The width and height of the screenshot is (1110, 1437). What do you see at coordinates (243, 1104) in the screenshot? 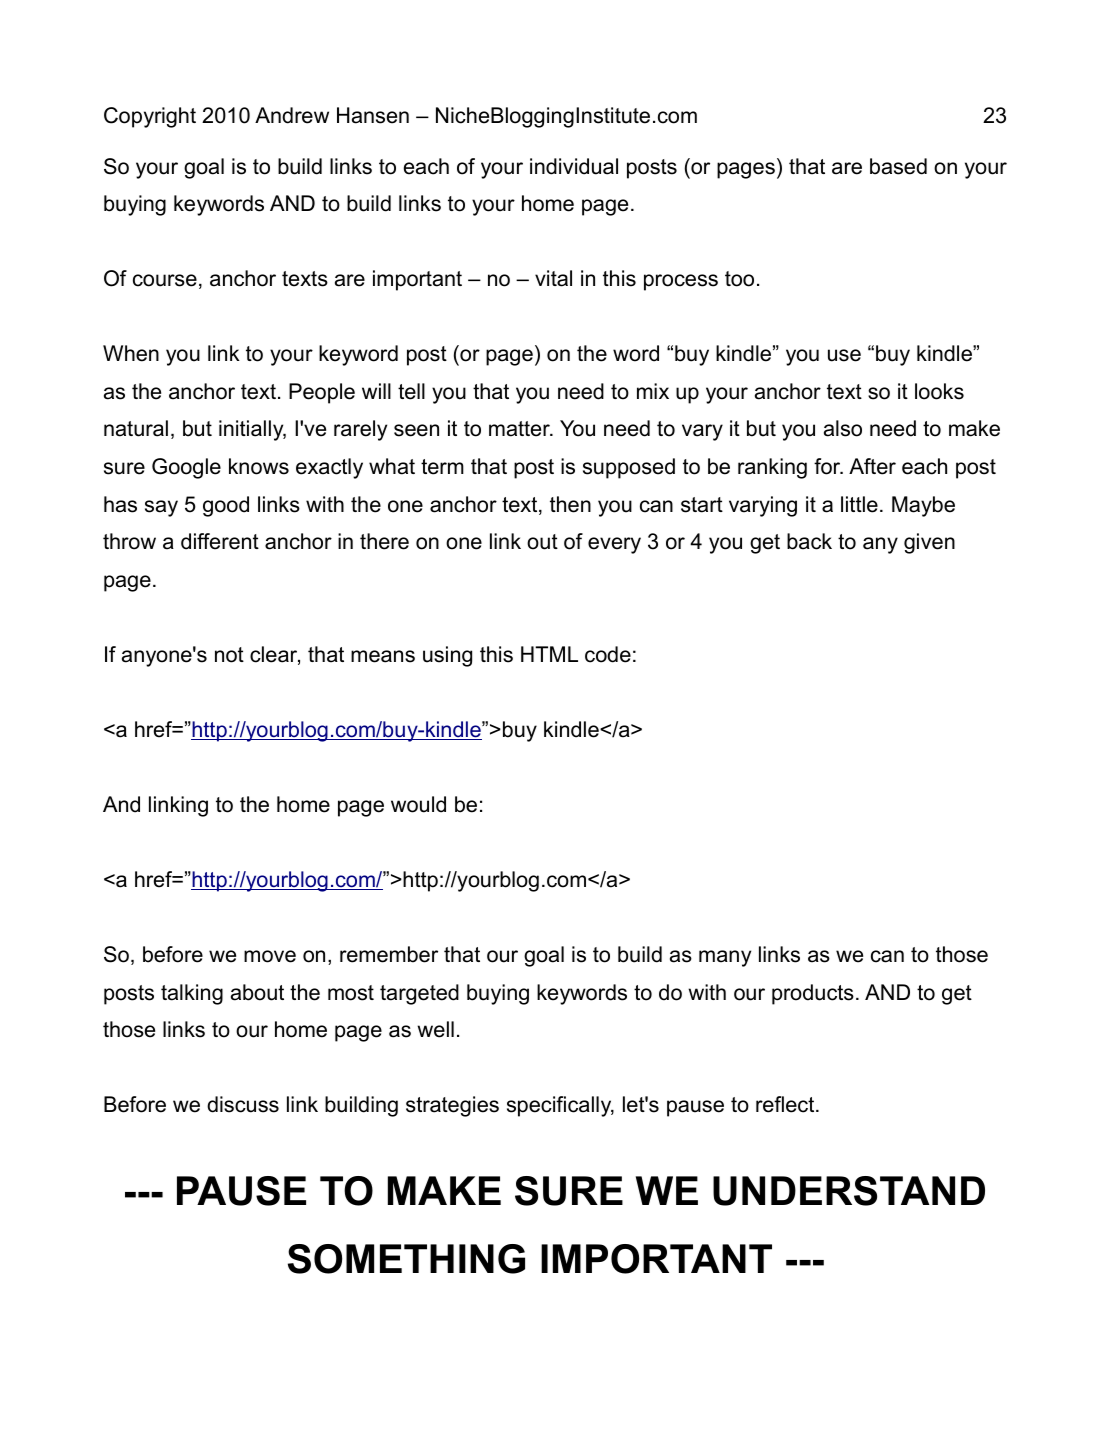
I see `discuss` at bounding box center [243, 1104].
